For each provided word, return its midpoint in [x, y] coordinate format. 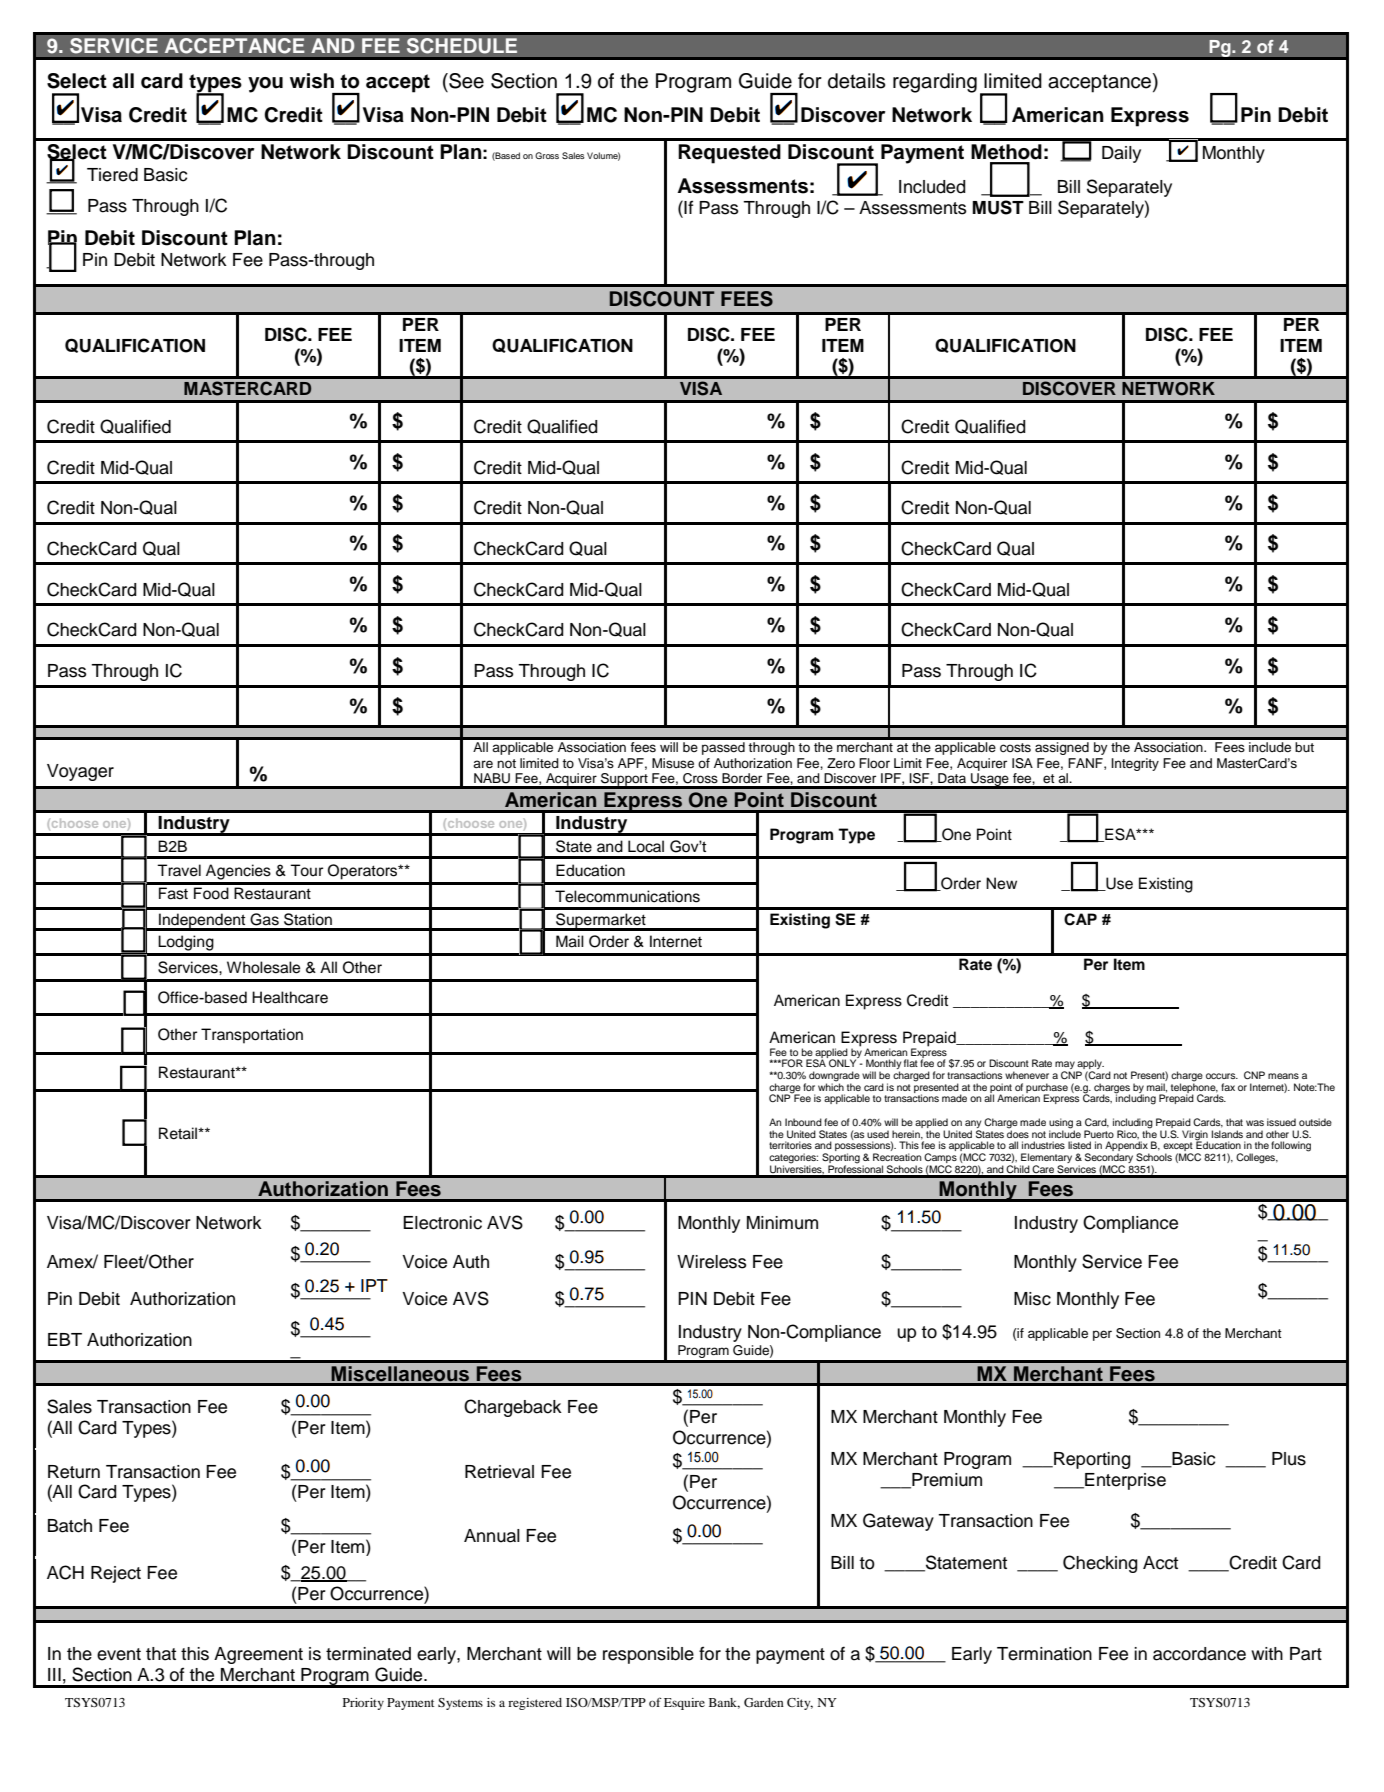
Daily [1121, 154]
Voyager [80, 772]
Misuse [673, 763]
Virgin [1195, 1136]
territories [790, 1145]
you [265, 85]
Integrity [1135, 764]
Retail [179, 1133]
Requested [729, 154]
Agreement [258, 1655]
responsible [648, 1655]
